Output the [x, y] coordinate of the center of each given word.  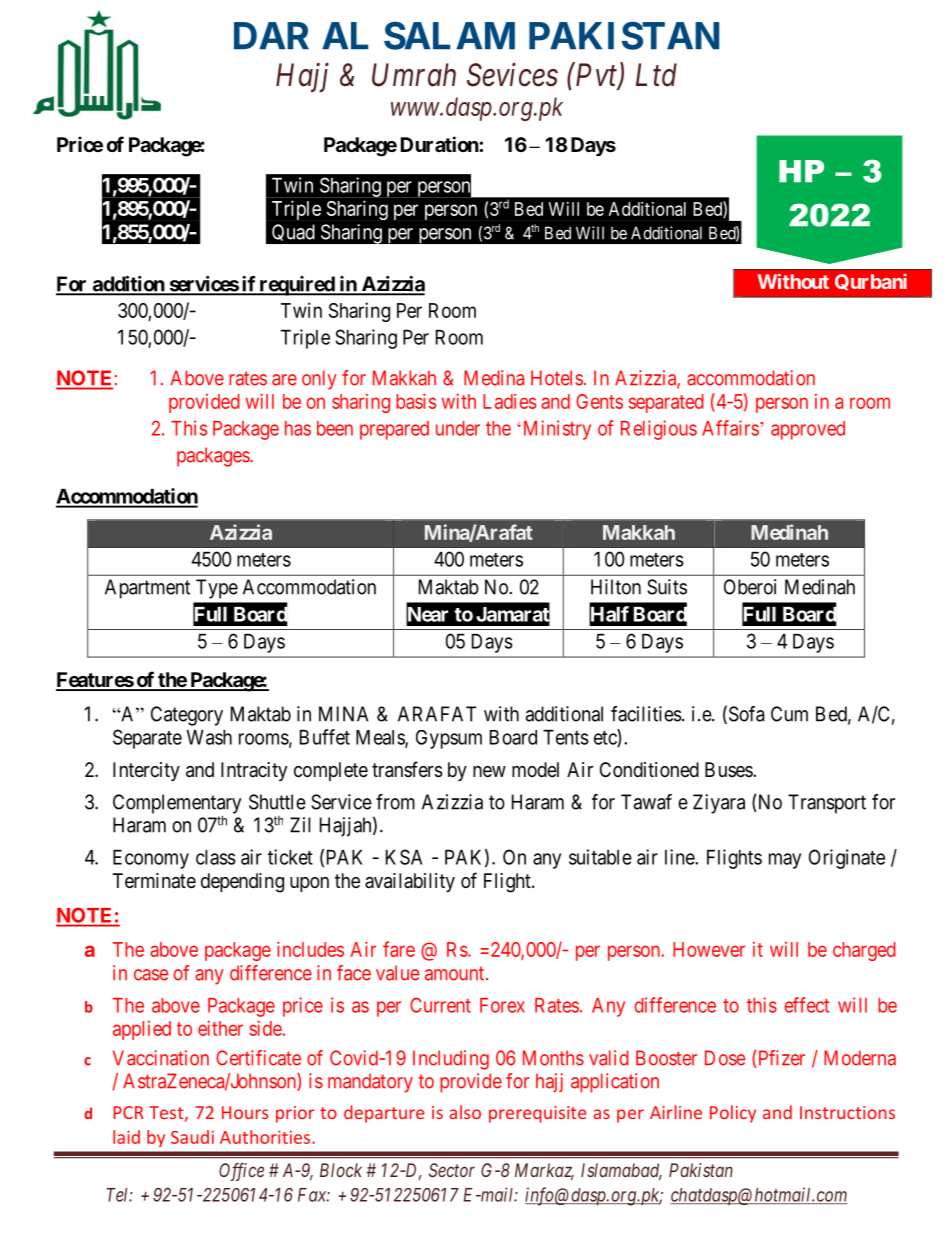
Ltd [656, 75]
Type [217, 589]
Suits [667, 587]
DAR [271, 35]
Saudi [192, 1137]
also [465, 1112]
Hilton [616, 587]
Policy [733, 1114]
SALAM [449, 35]
